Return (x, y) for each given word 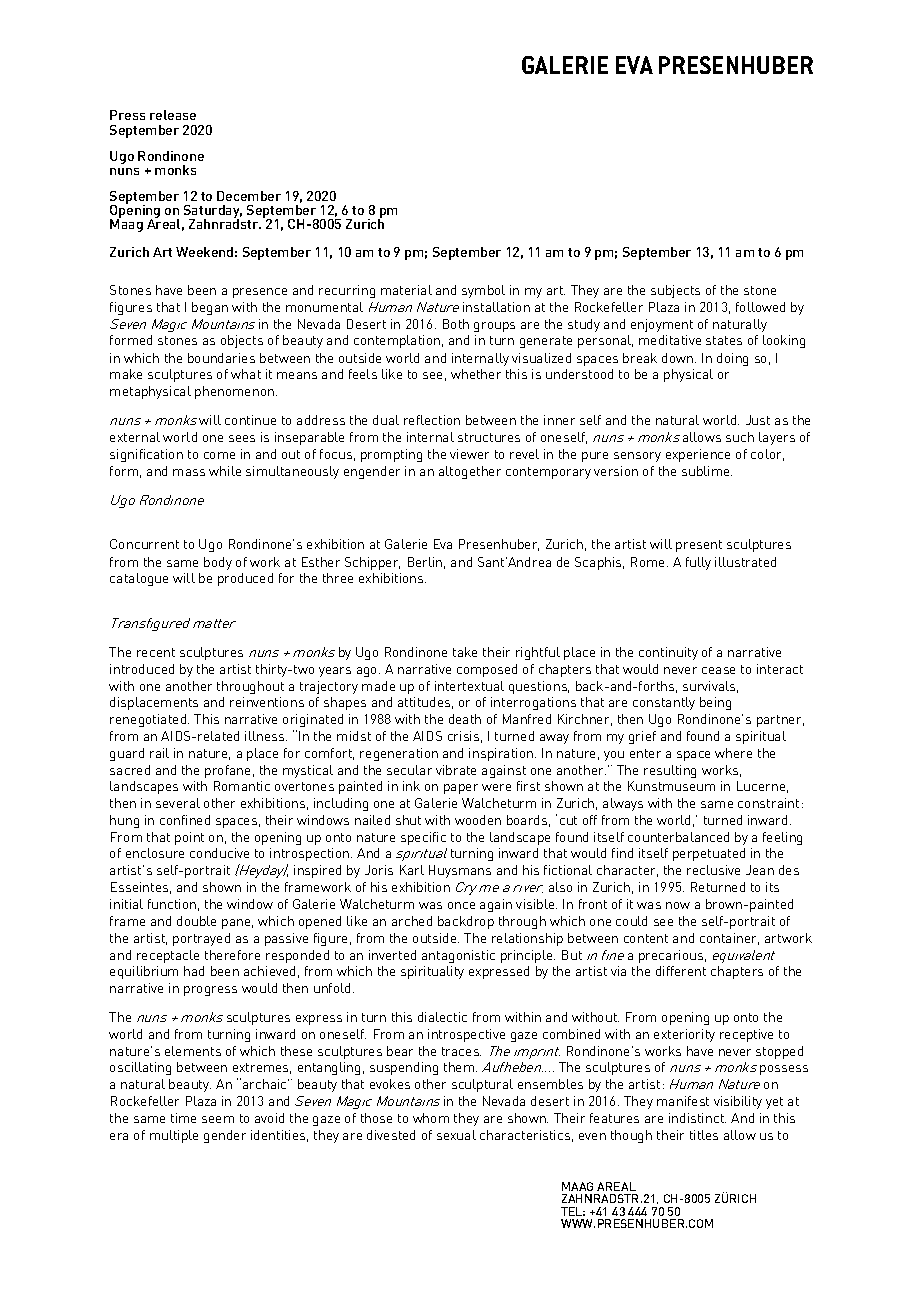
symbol (483, 291)
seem (218, 1119)
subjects (675, 291)
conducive (219, 853)
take (465, 652)
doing (732, 359)
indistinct (697, 1118)
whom (431, 1118)
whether (476, 374)
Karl (412, 870)
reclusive (713, 870)
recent (156, 652)
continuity (668, 653)
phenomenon (236, 392)
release (173, 115)
